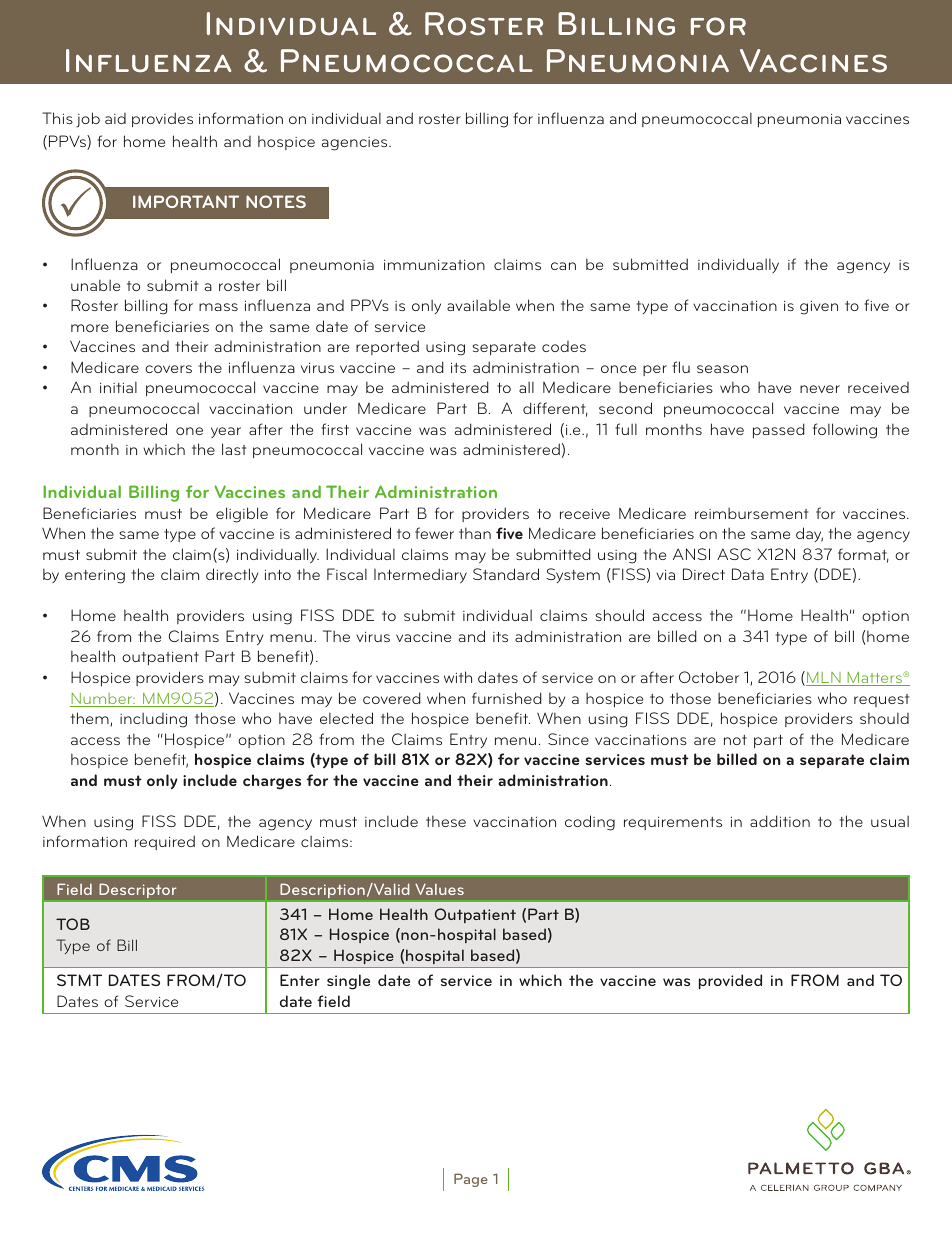  Describe the element at coordinates (189, 431) in the screenshot. I see `one` at that location.
